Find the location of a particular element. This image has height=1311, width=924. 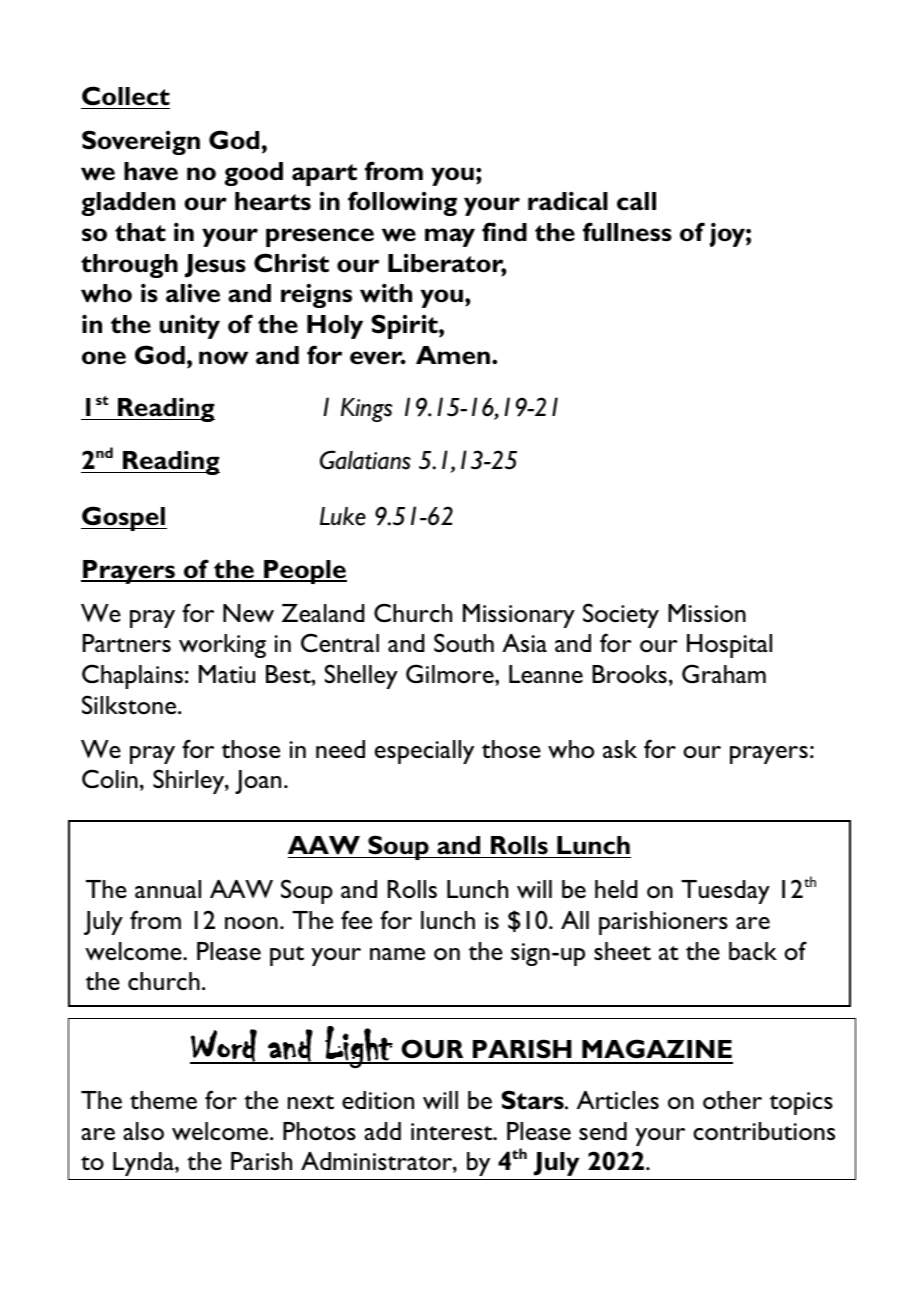

South is located at coordinates (464, 642).
